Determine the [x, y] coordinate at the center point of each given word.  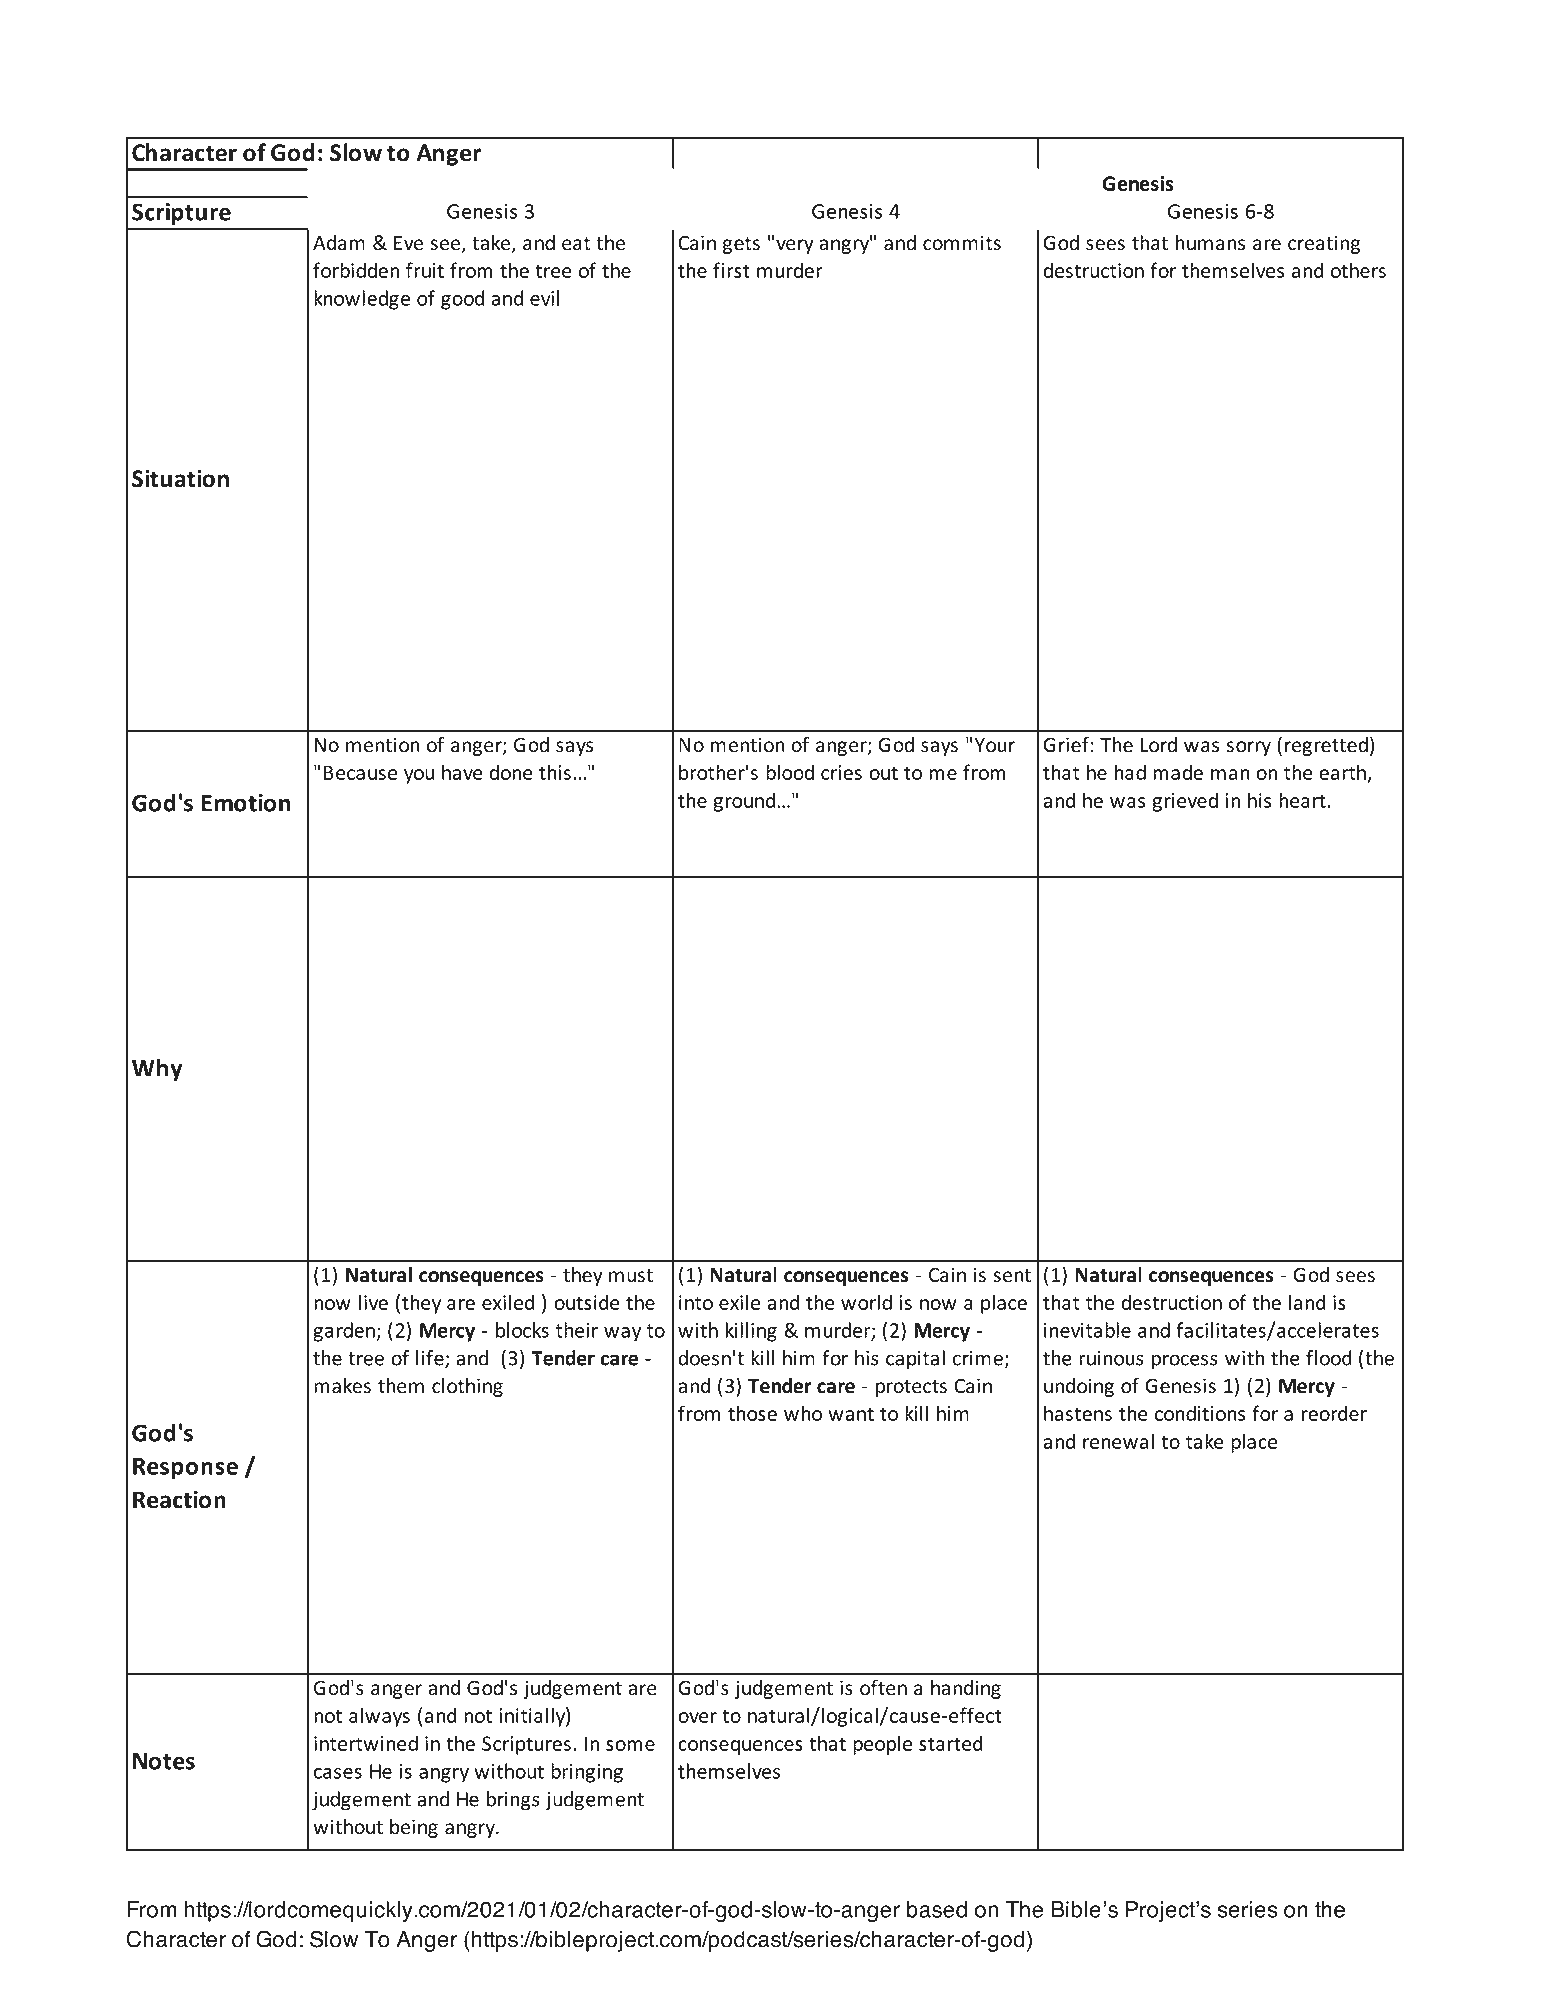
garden [344, 1332]
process [1185, 1362]
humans [1210, 243]
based [937, 1909]
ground [745, 802]
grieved [1185, 802]
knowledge [362, 300]
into [696, 1302]
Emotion [245, 803]
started [951, 1743]
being [414, 1828]
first [731, 270]
